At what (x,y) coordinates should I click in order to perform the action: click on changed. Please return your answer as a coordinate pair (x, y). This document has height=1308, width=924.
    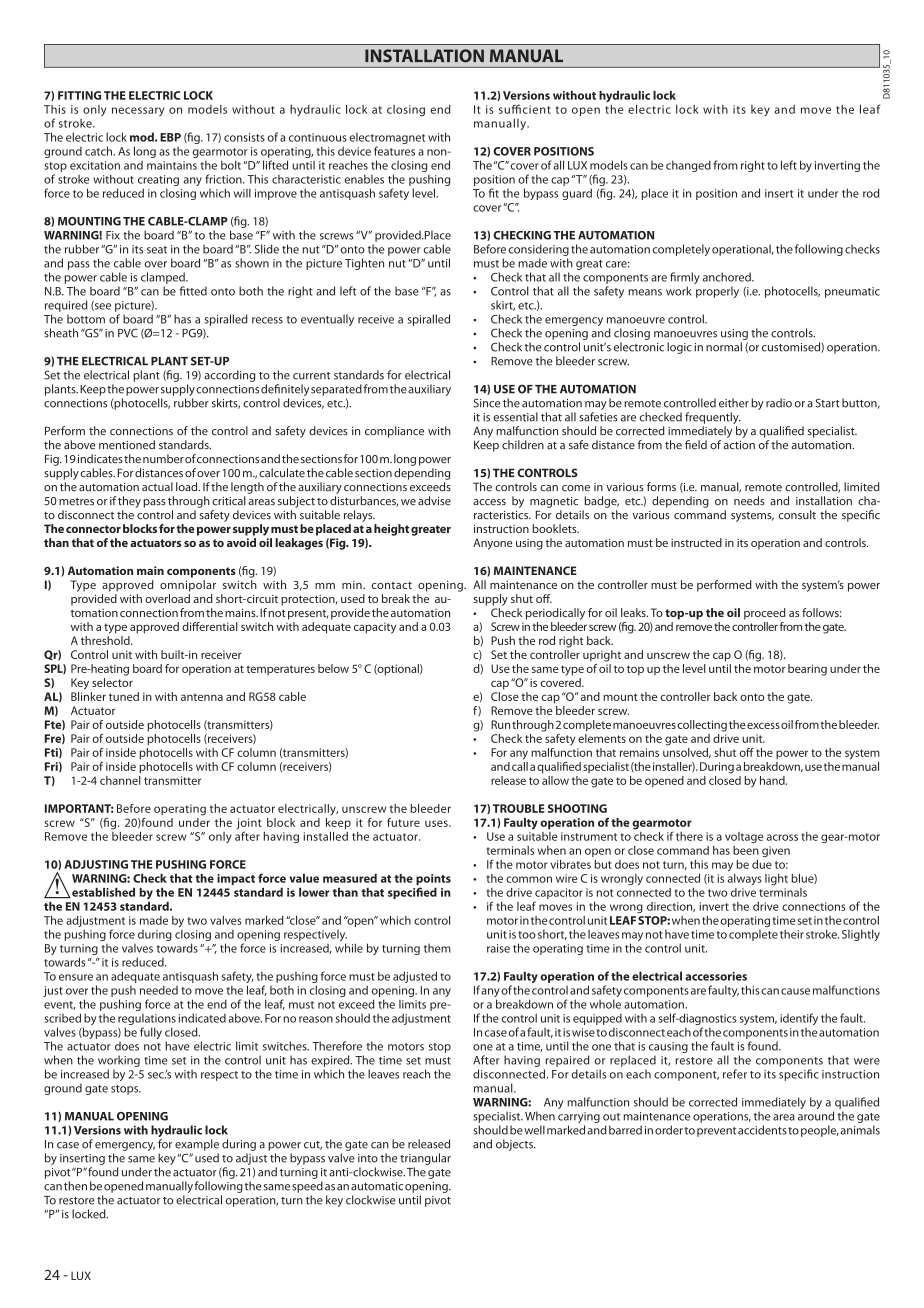
    Looking at the image, I should click on (688, 166).
